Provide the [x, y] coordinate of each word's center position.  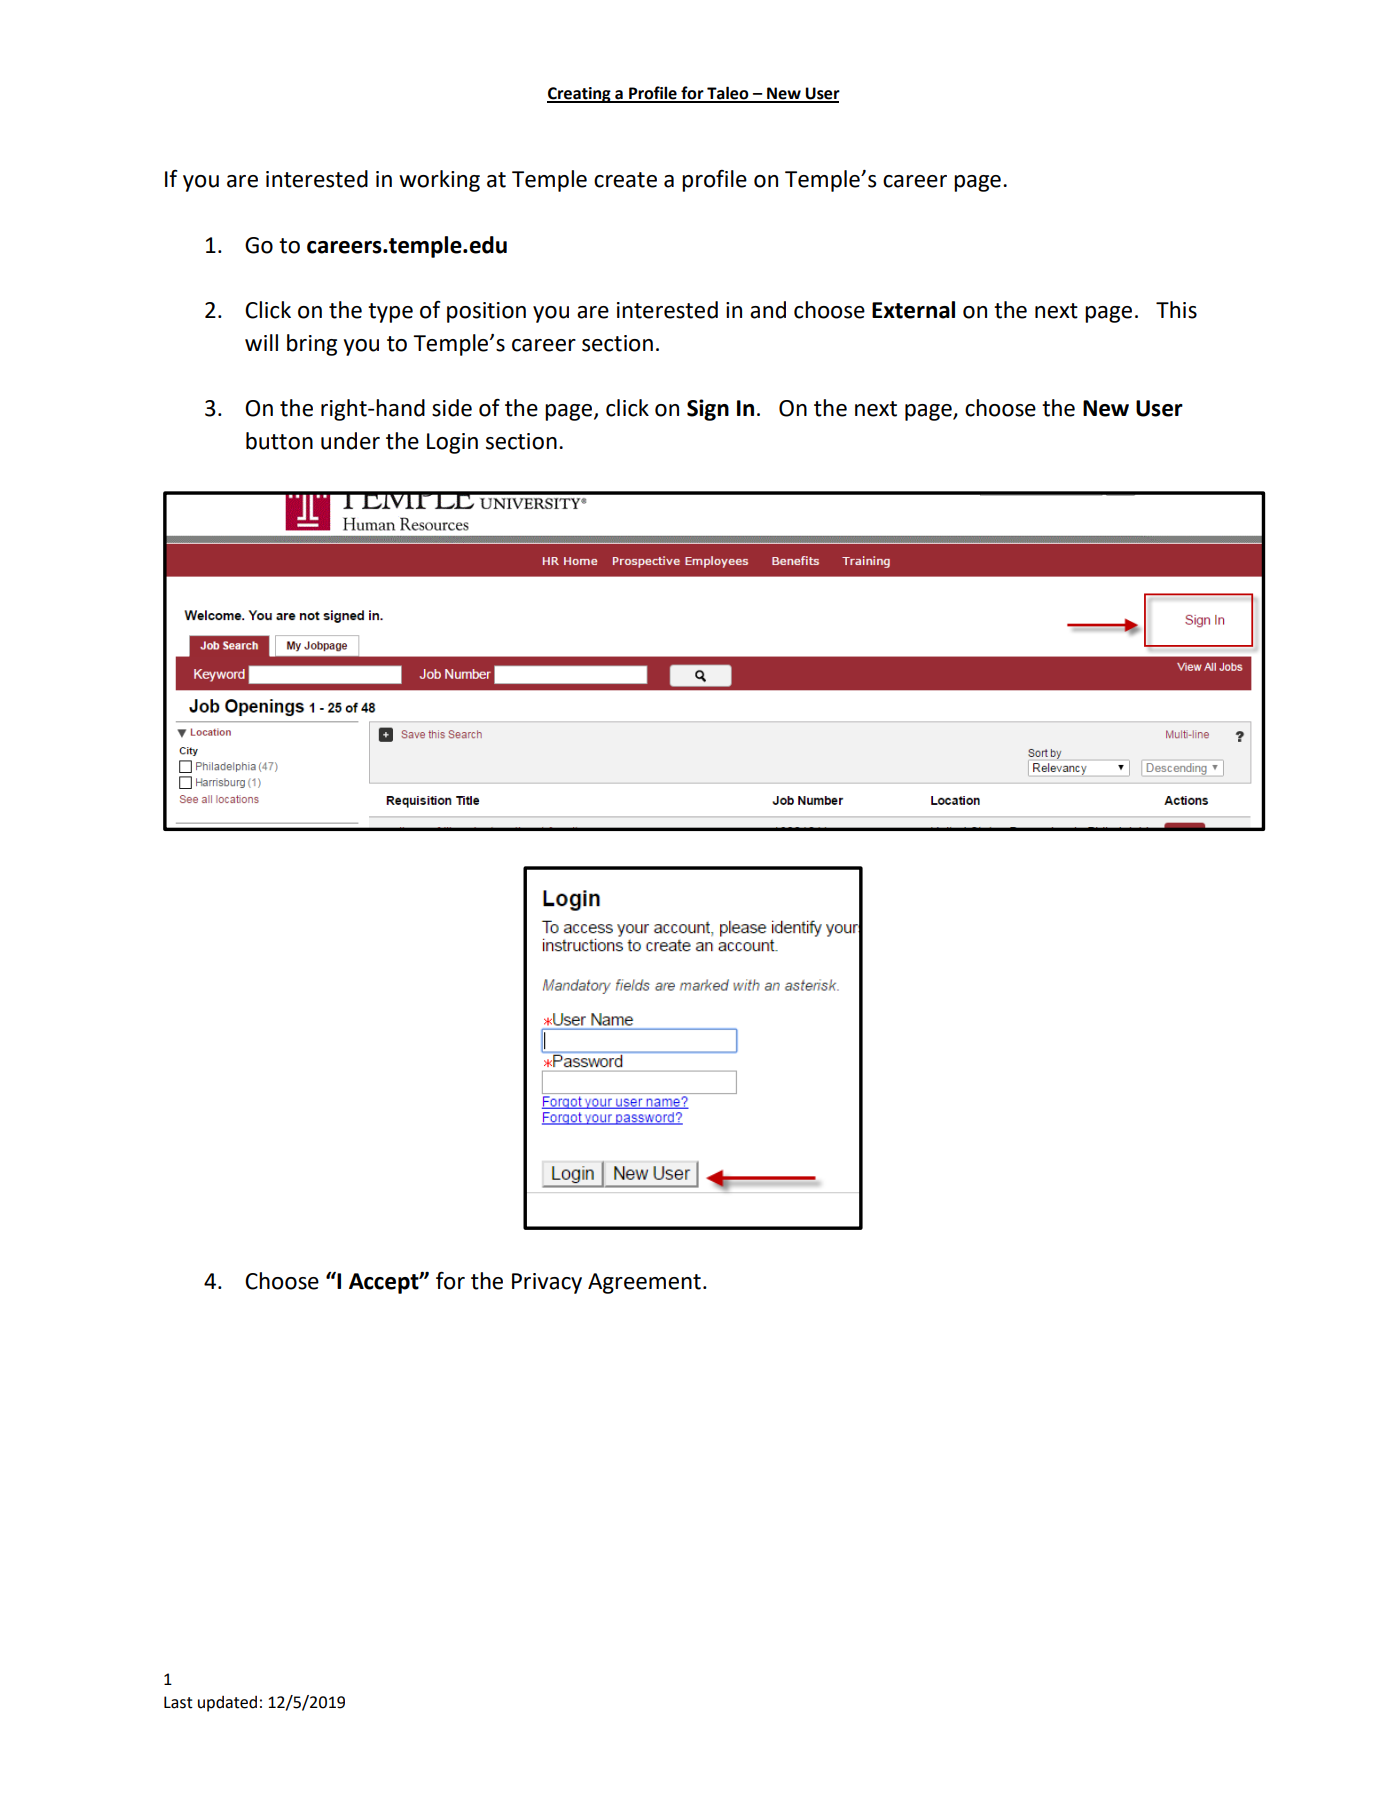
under [350, 441]
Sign [708, 410]
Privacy [547, 1283]
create [625, 180]
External [913, 310]
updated [227, 1704]
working [439, 181]
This [1176, 310]
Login [452, 443]
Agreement [644, 1283]
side [452, 408]
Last [178, 1702]
